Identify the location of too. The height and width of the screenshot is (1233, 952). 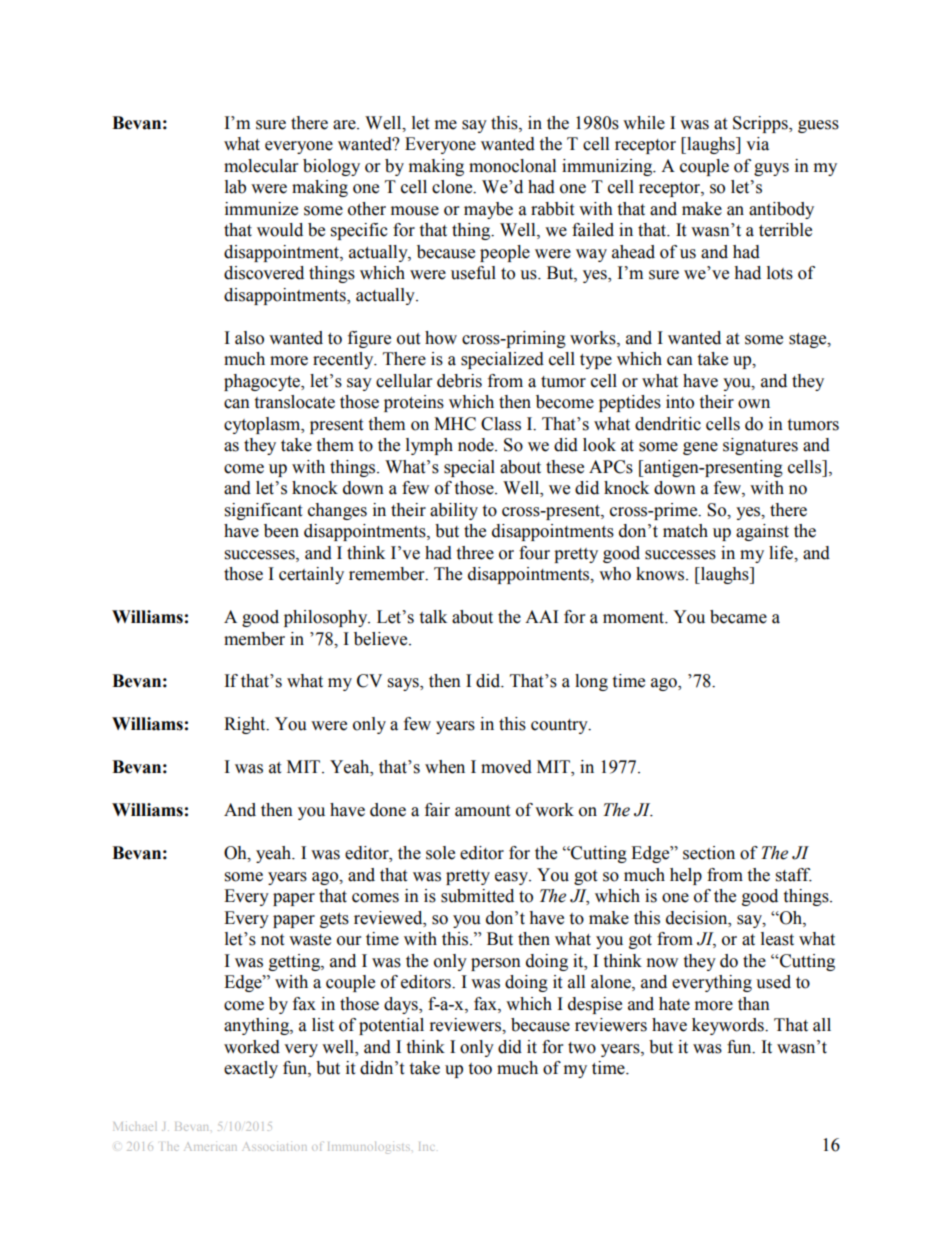
(480, 1069).
